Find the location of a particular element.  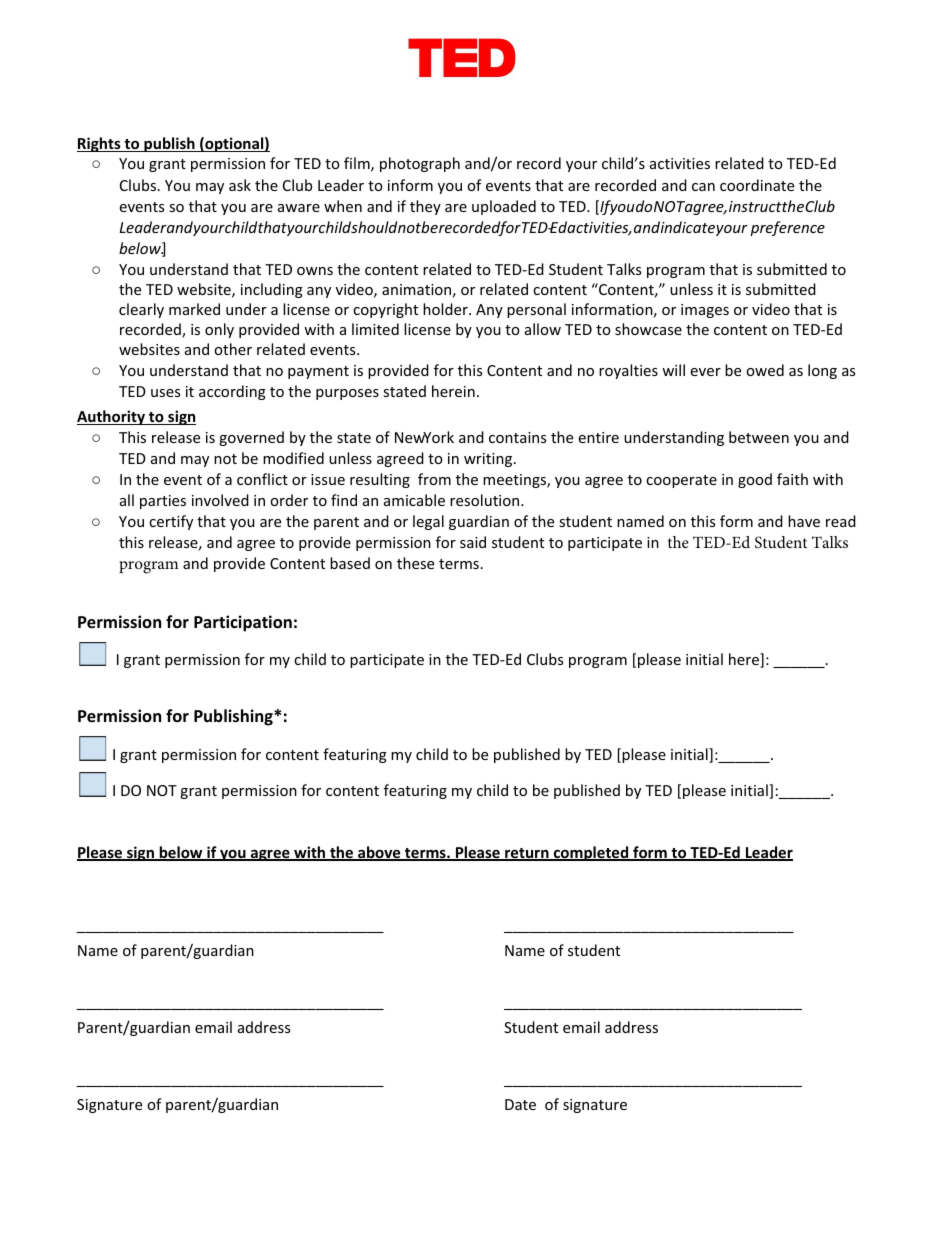

coordinate is located at coordinates (757, 185).
